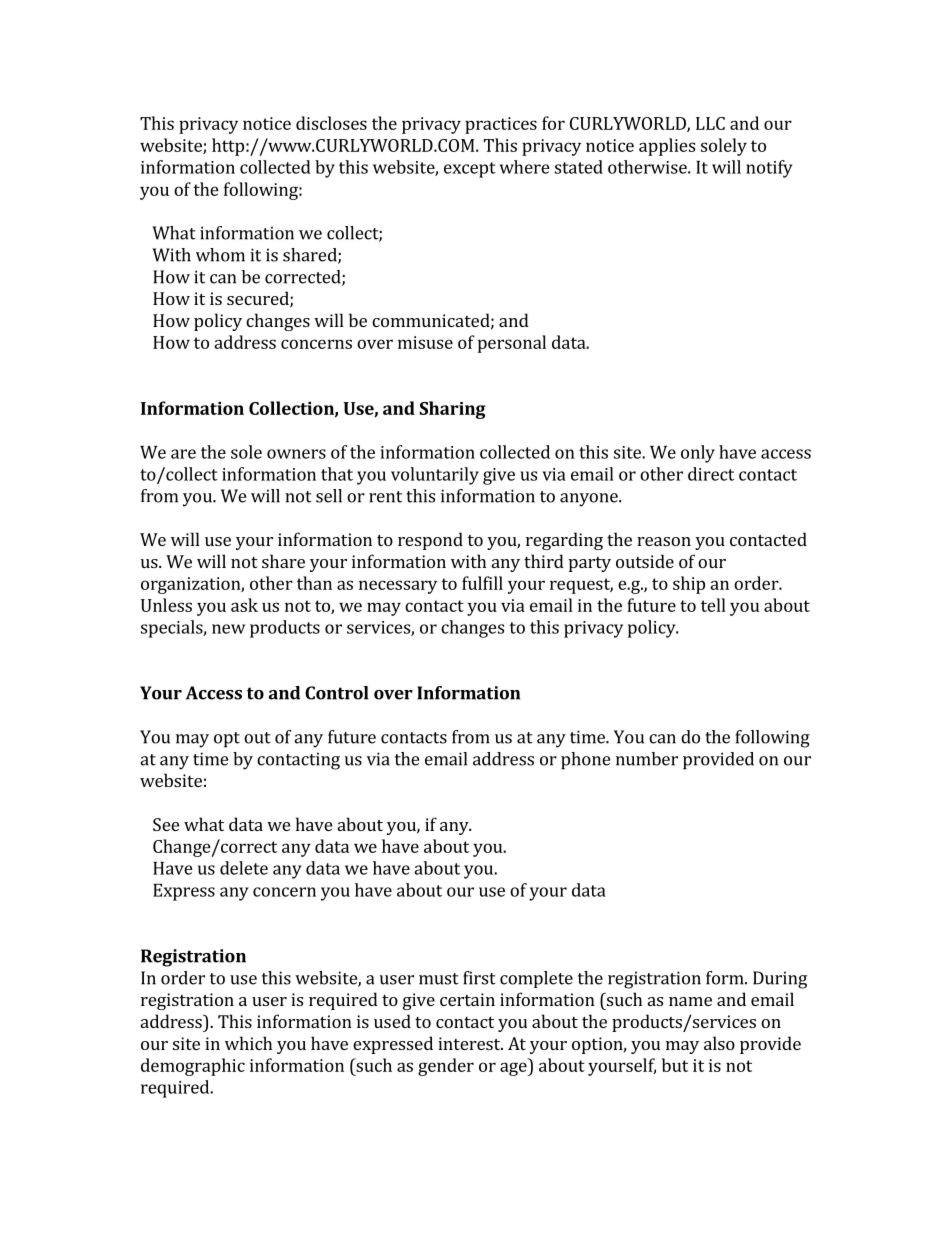  What do you see at coordinates (713, 605) in the screenshot?
I see `tell` at bounding box center [713, 605].
